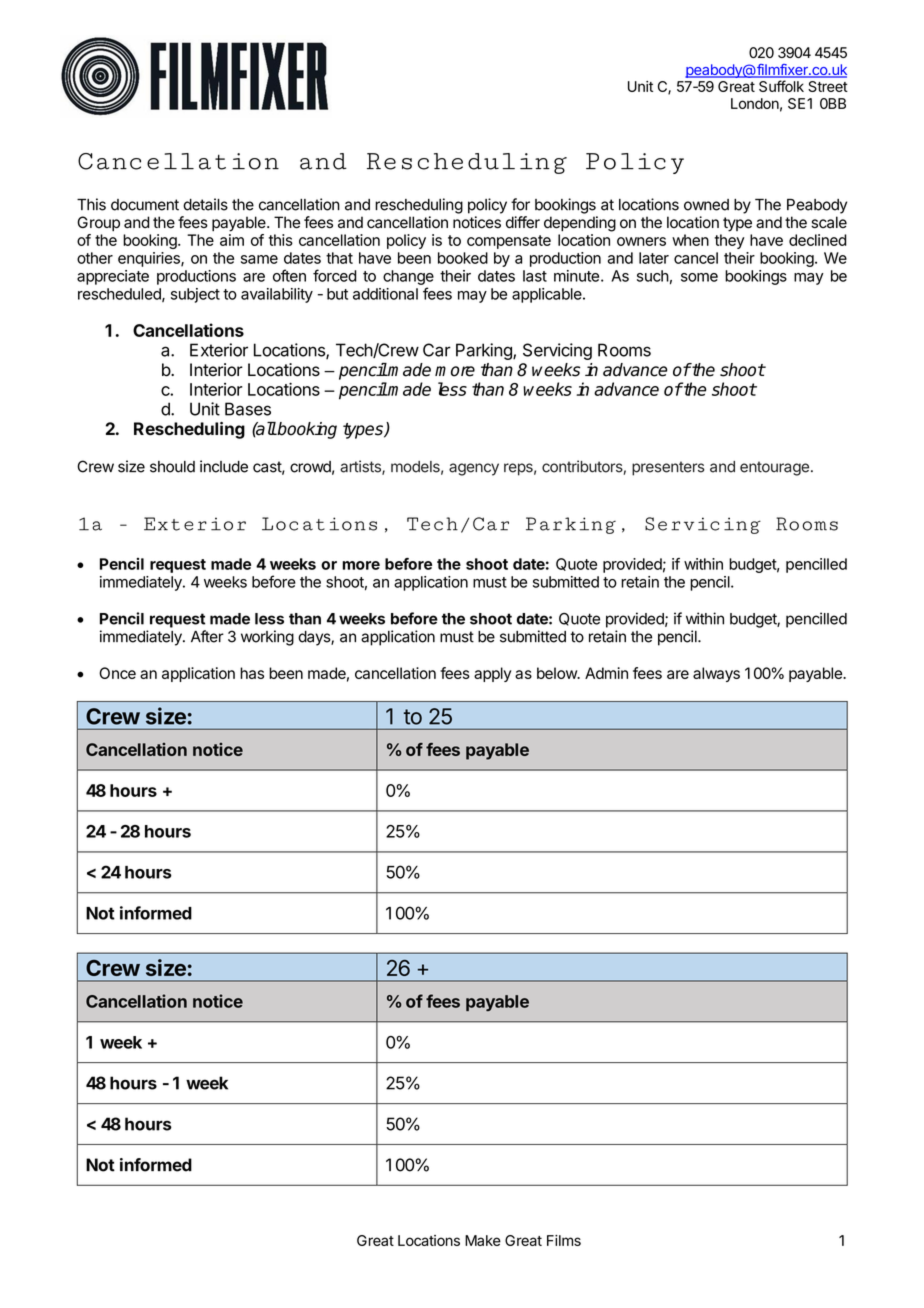  I want to click on Suffolk, so click(781, 86).
